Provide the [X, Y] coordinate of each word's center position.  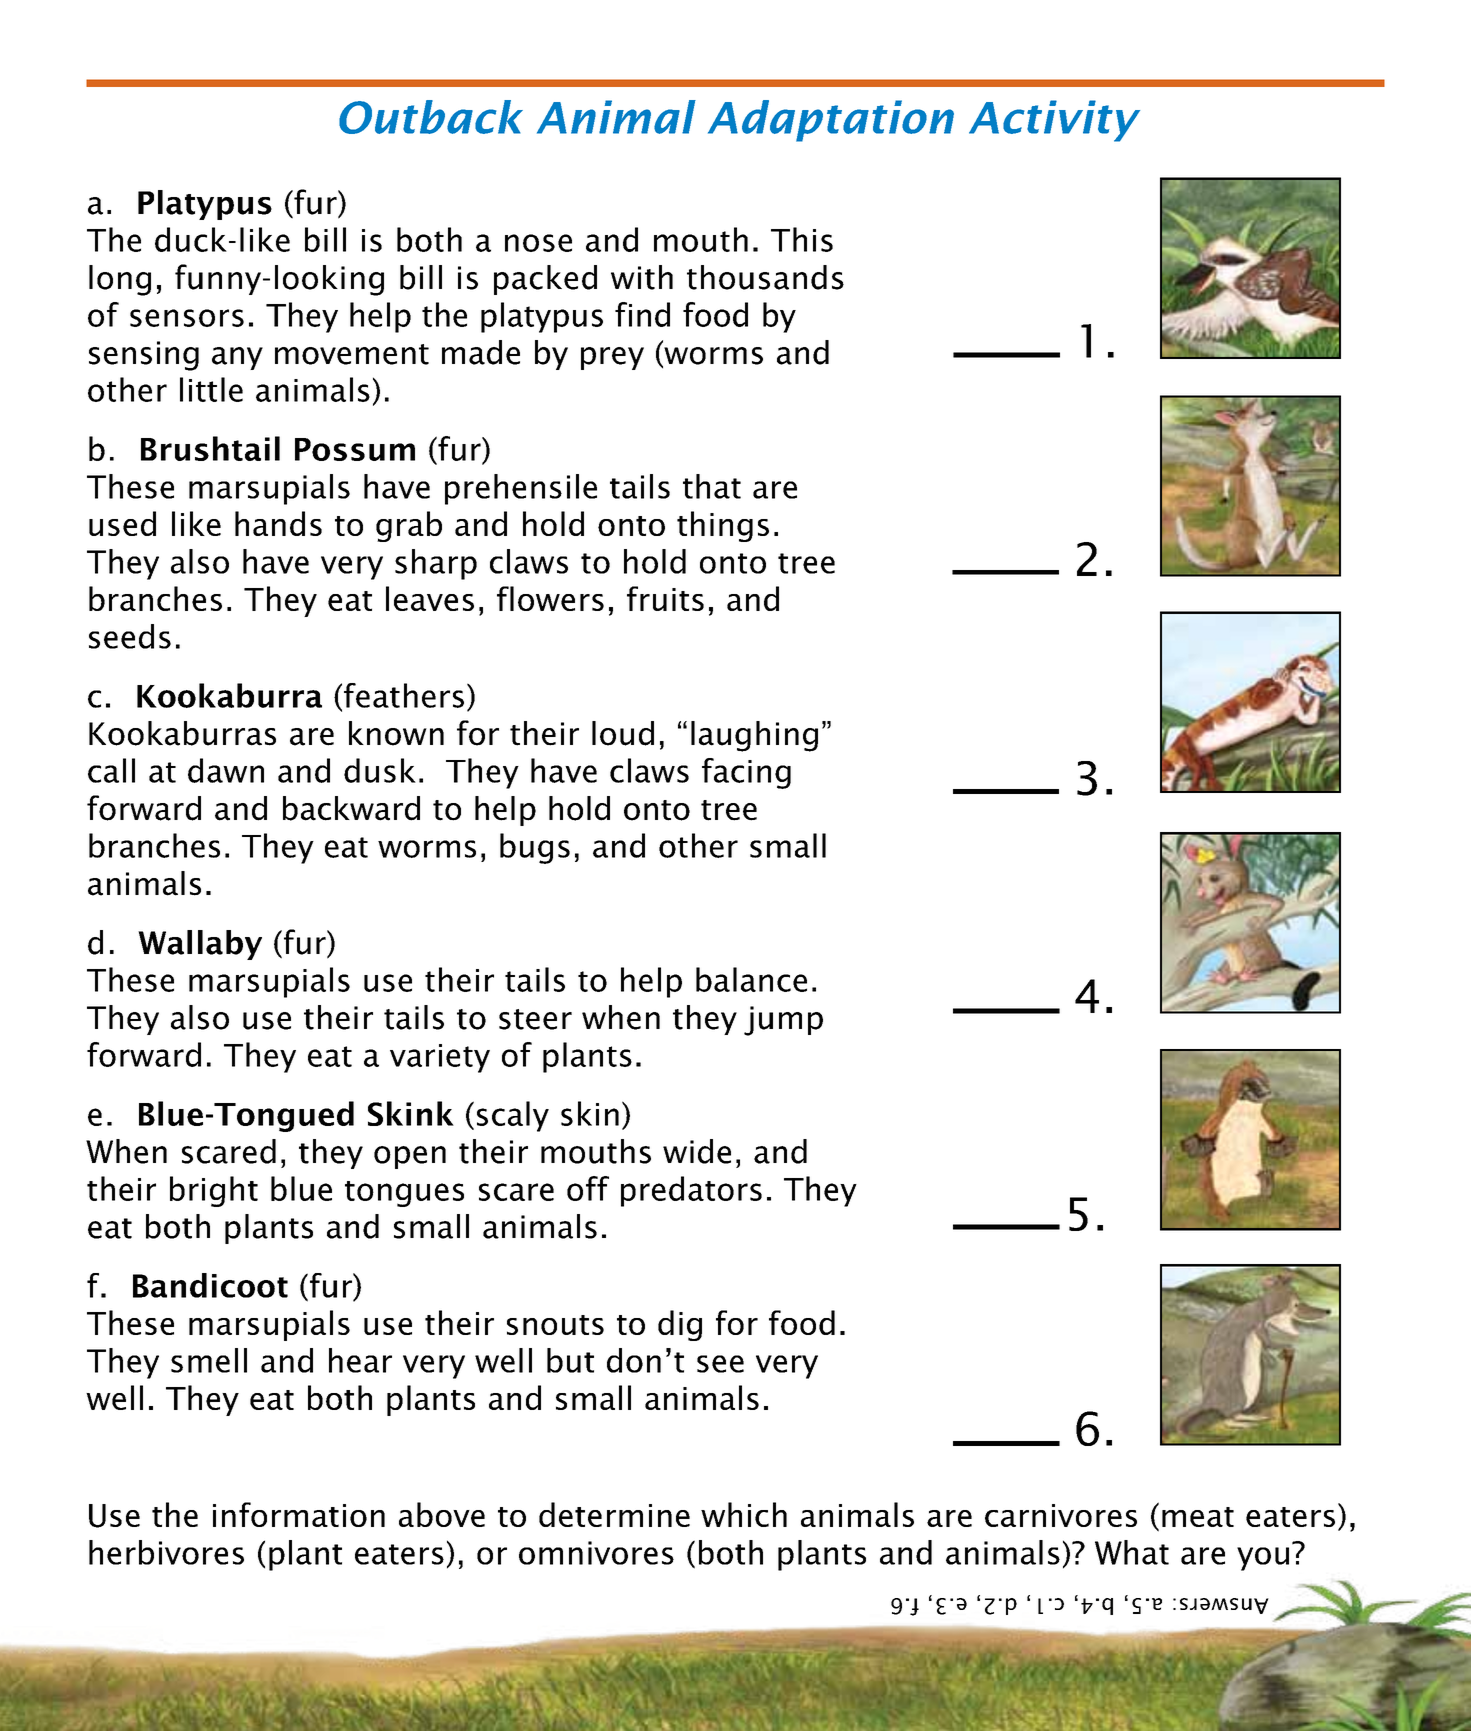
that [712, 486]
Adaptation [831, 121]
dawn [226, 770]
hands [278, 523]
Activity [1054, 121]
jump [783, 1021]
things [723, 526]
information [299, 1514]
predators [691, 1191]
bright [214, 1191]
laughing [754, 736]
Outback [431, 117]
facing [746, 773]
